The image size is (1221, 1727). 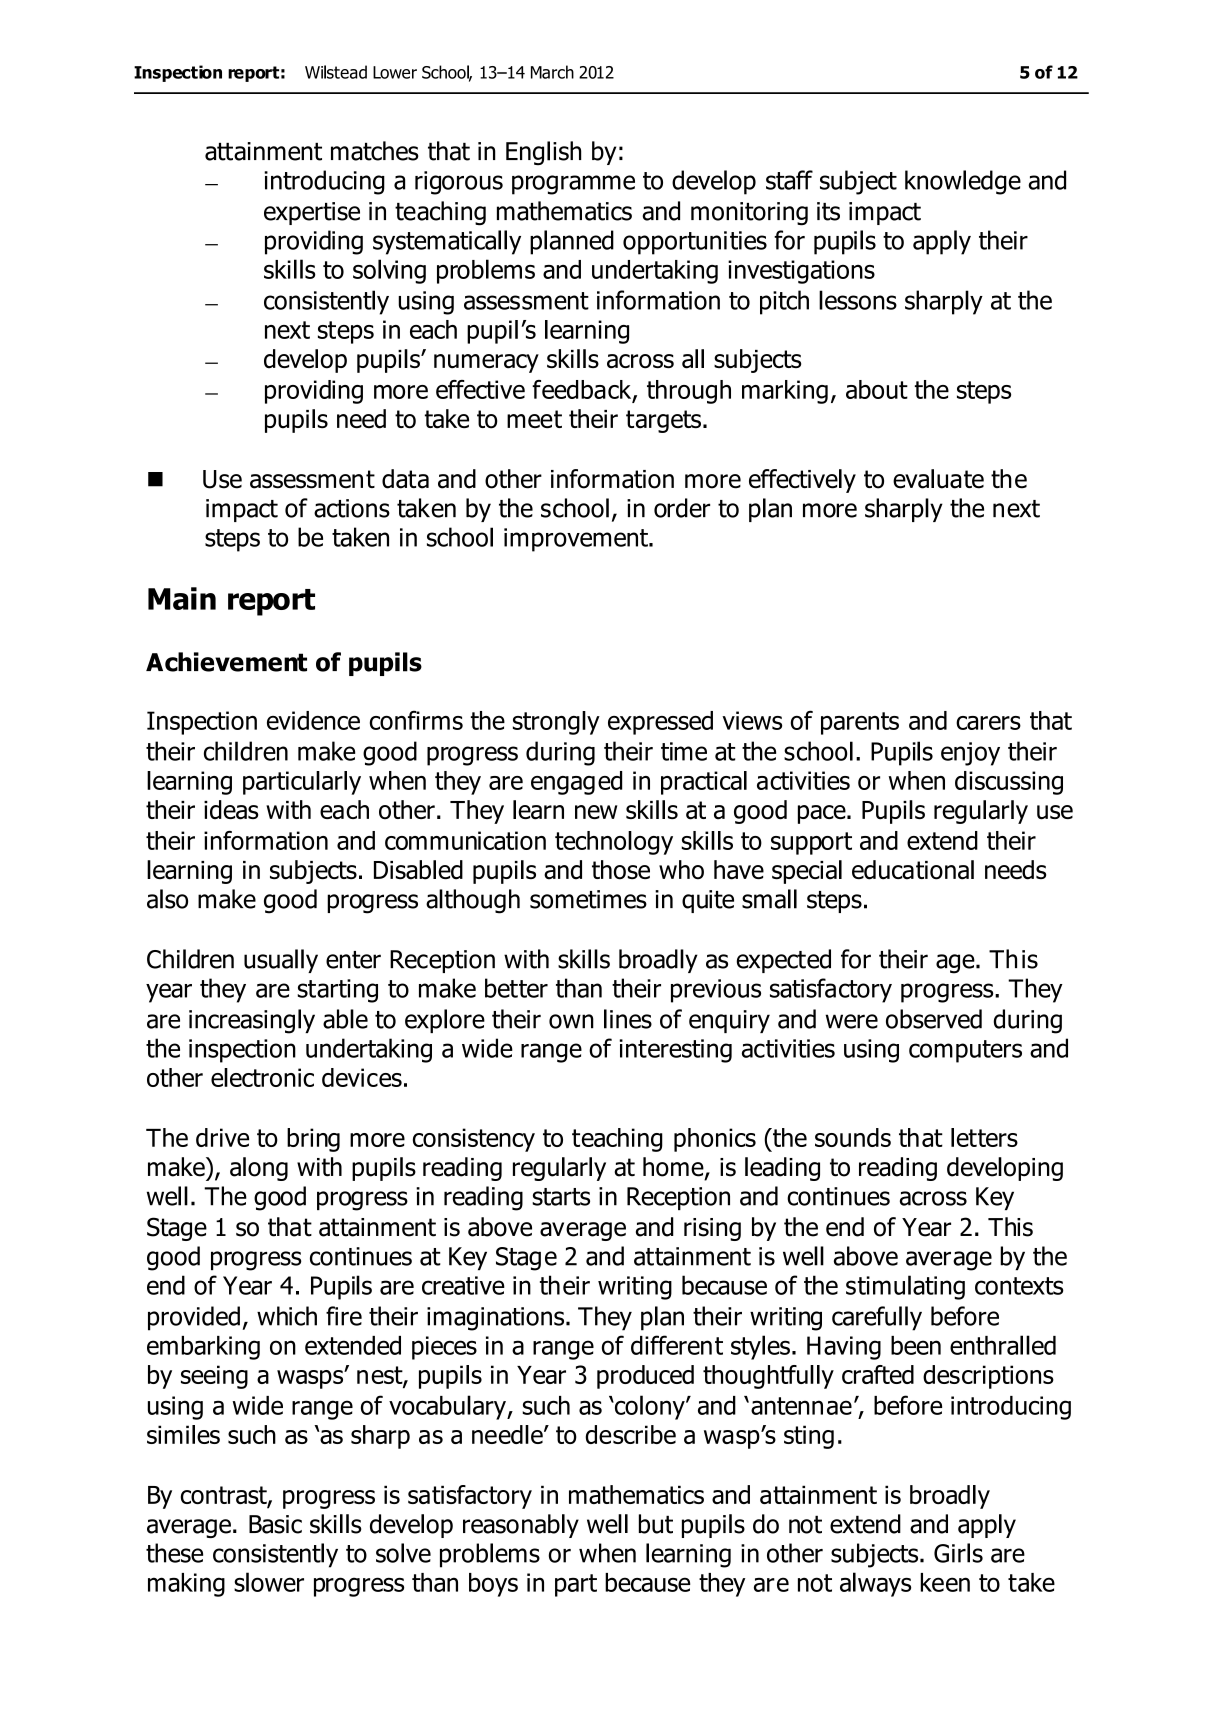 What do you see at coordinates (275, 1524) in the image?
I see `Basic` at bounding box center [275, 1524].
